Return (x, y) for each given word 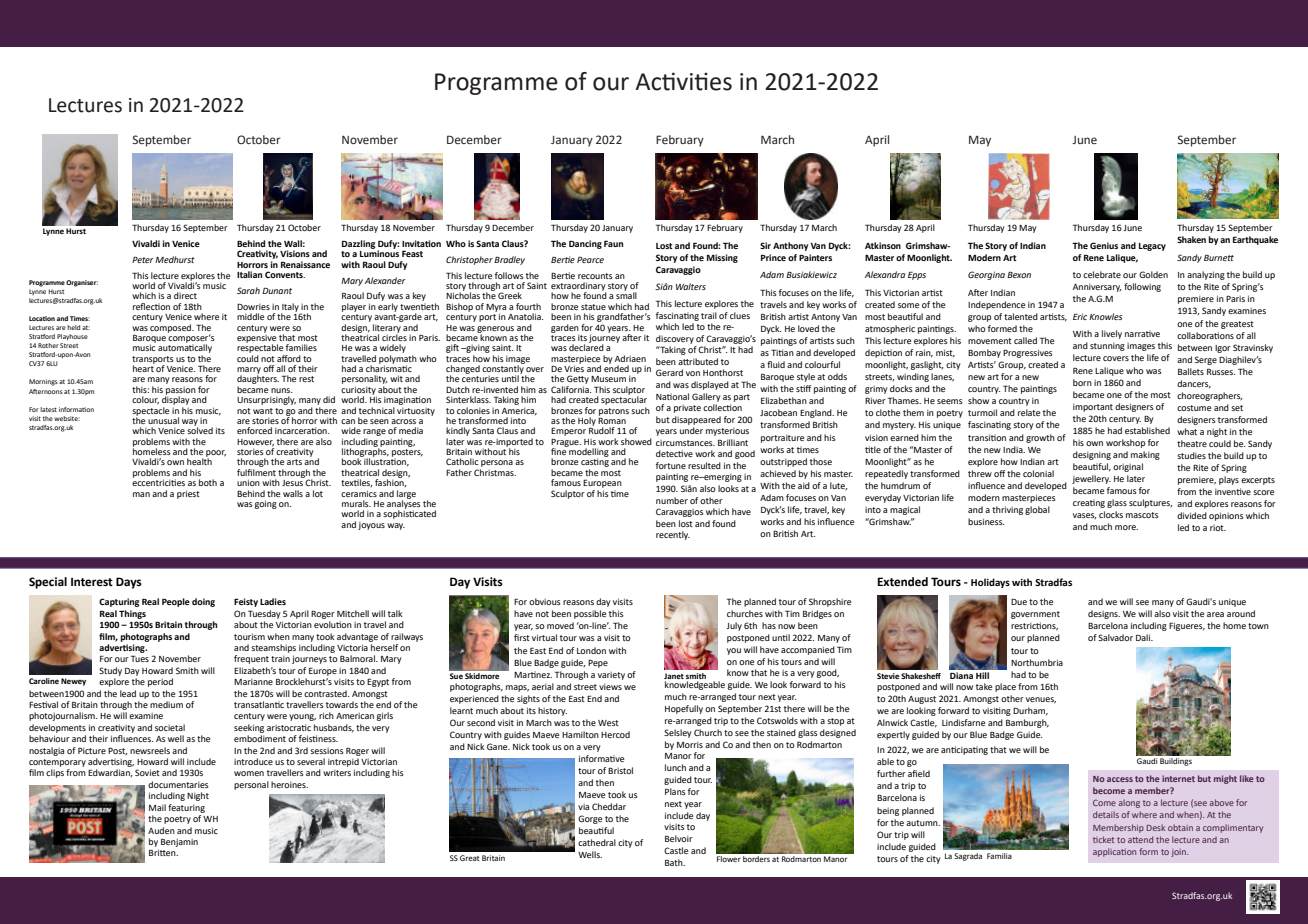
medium (166, 704)
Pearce (590, 260)
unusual (163, 420)
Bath (675, 862)
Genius (1104, 245)
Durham (1030, 711)
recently (673, 535)
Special (48, 583)
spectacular (624, 399)
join (1179, 853)
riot (1218, 528)
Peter (143, 260)
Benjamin (179, 842)
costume (1194, 408)
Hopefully (684, 709)
